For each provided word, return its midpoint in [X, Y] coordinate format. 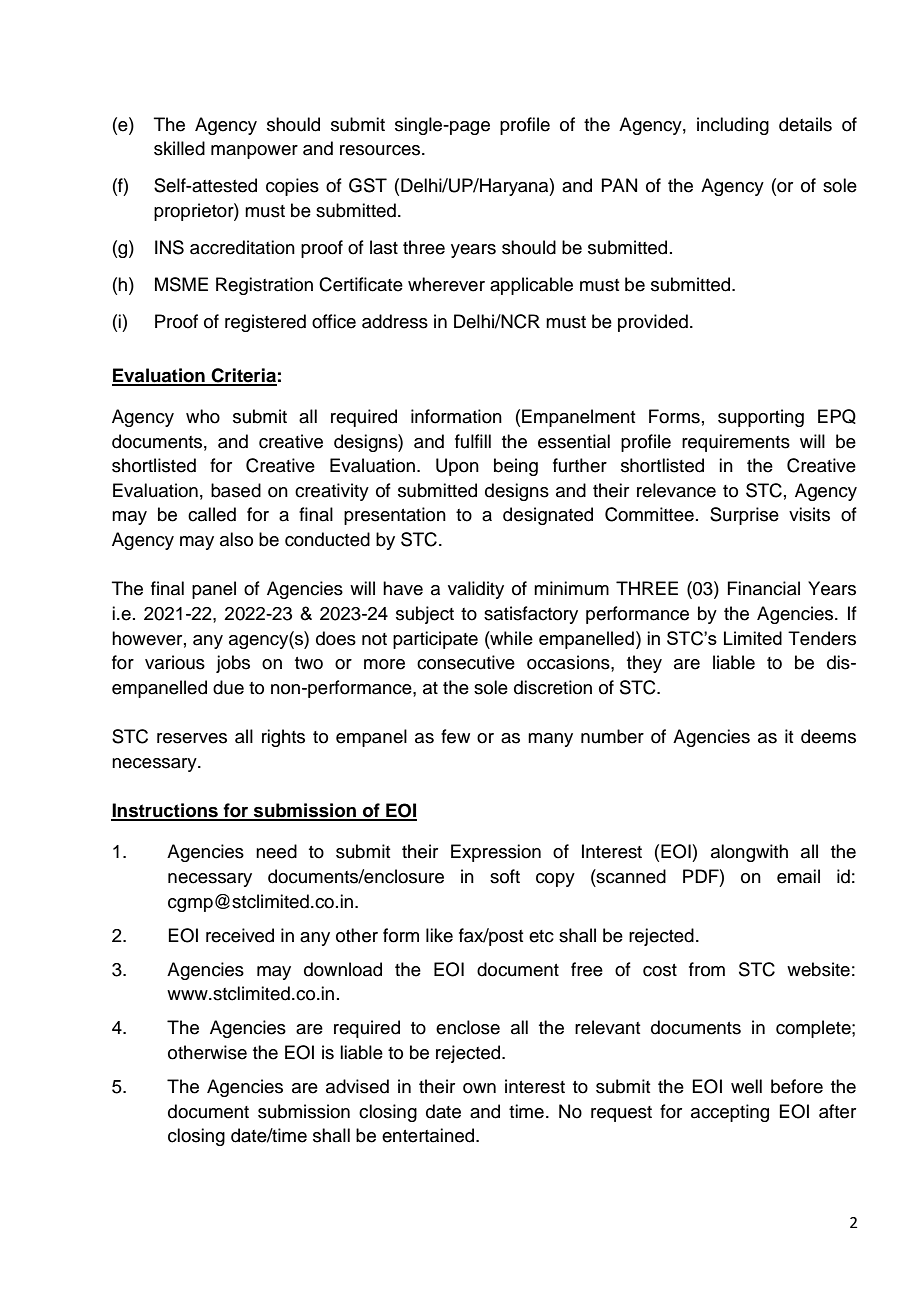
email [798, 876]
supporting [761, 418]
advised [357, 1086]
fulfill [473, 441]
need [276, 851]
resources [381, 150]
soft [505, 876]
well [746, 1086]
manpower [254, 152]
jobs [233, 664]
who [203, 416]
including [733, 126]
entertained [428, 1135]
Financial [763, 588]
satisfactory [531, 615]
